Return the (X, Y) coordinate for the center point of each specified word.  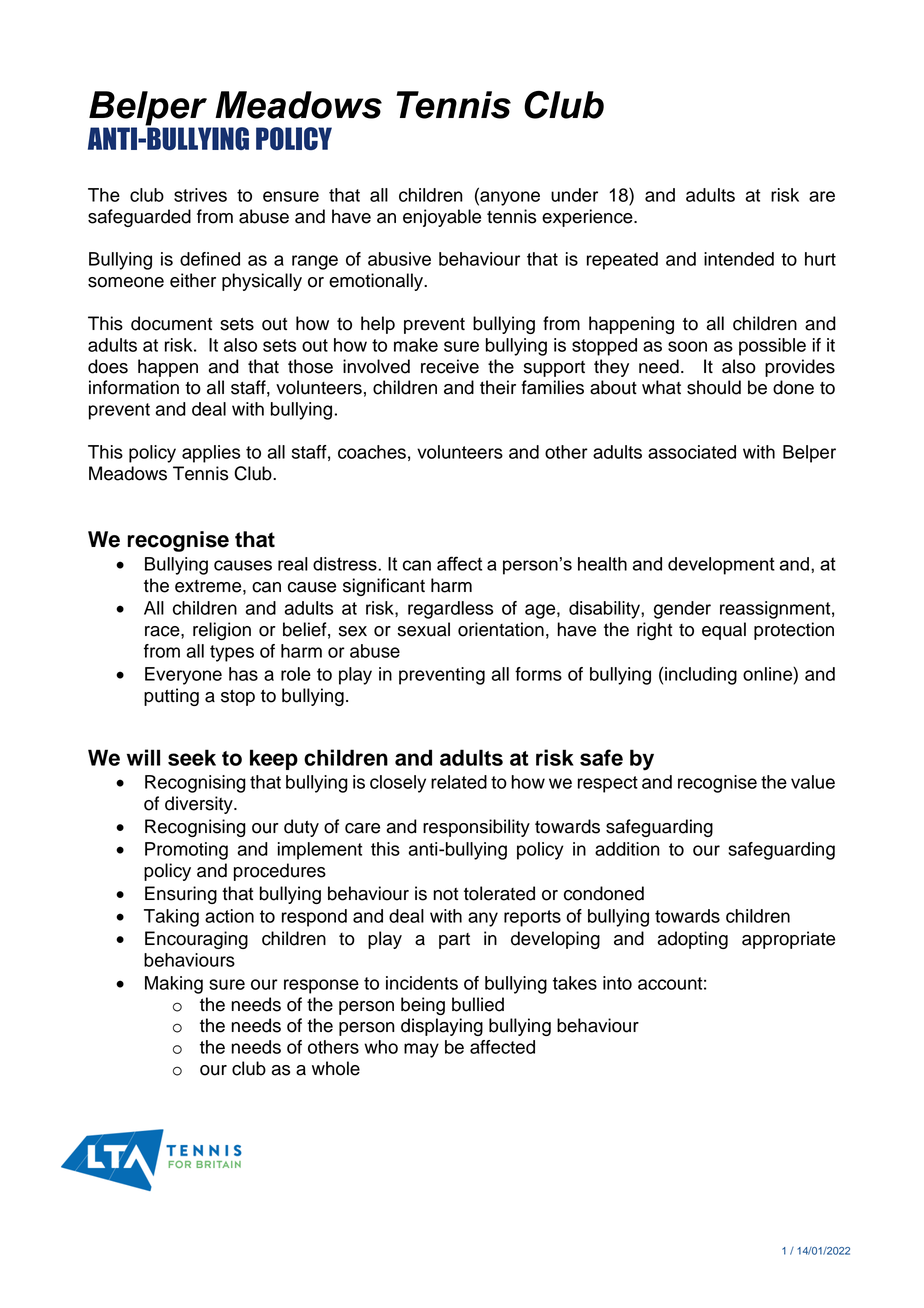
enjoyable (442, 218)
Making (174, 985)
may (421, 1050)
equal (724, 631)
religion (222, 631)
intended (739, 259)
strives (200, 195)
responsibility (476, 828)
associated (692, 452)
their (498, 387)
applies (211, 454)
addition (627, 849)
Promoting (186, 851)
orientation (501, 629)
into (617, 983)
